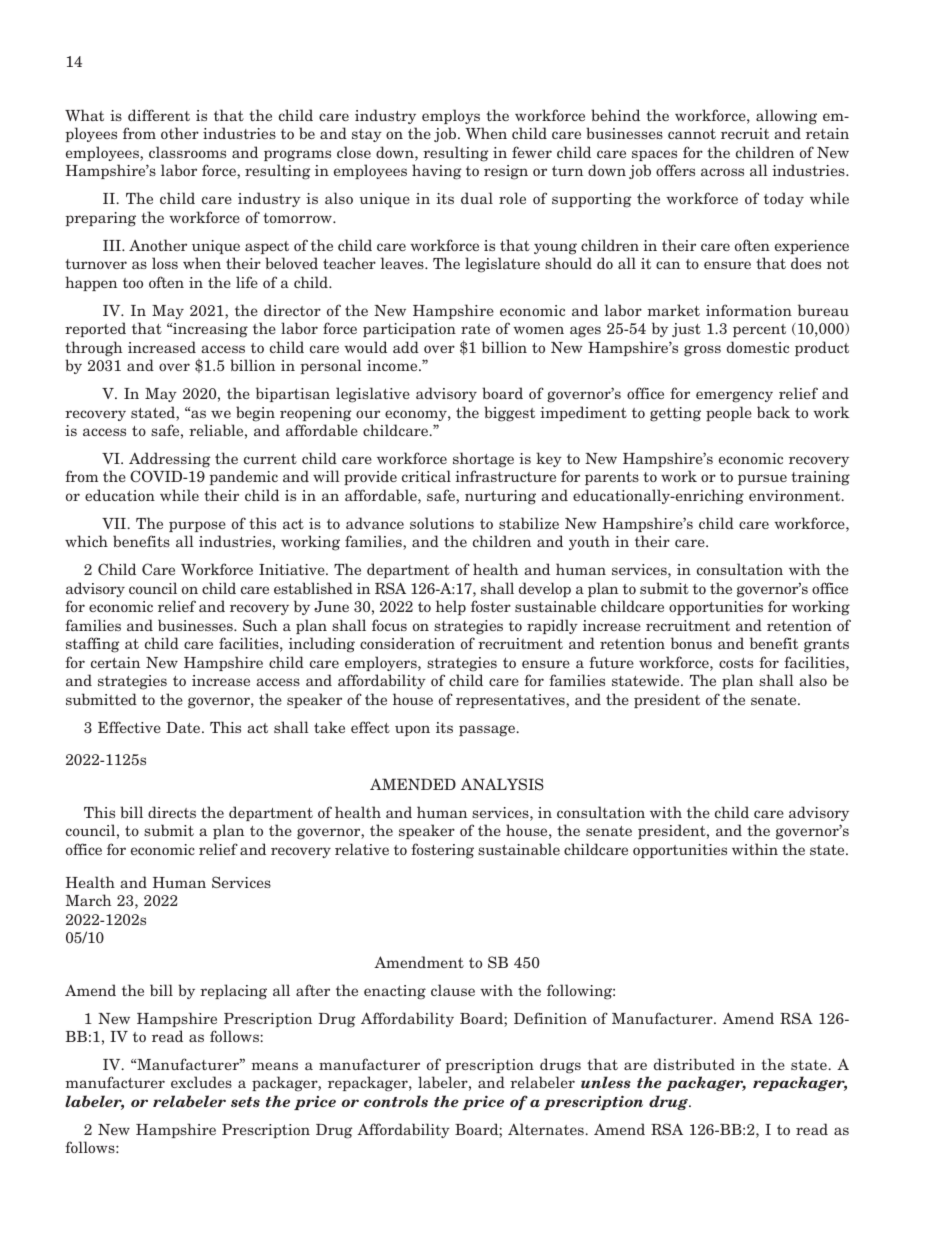 This page has height=1233, width=952. I want to click on excludes, so click(201, 1082).
